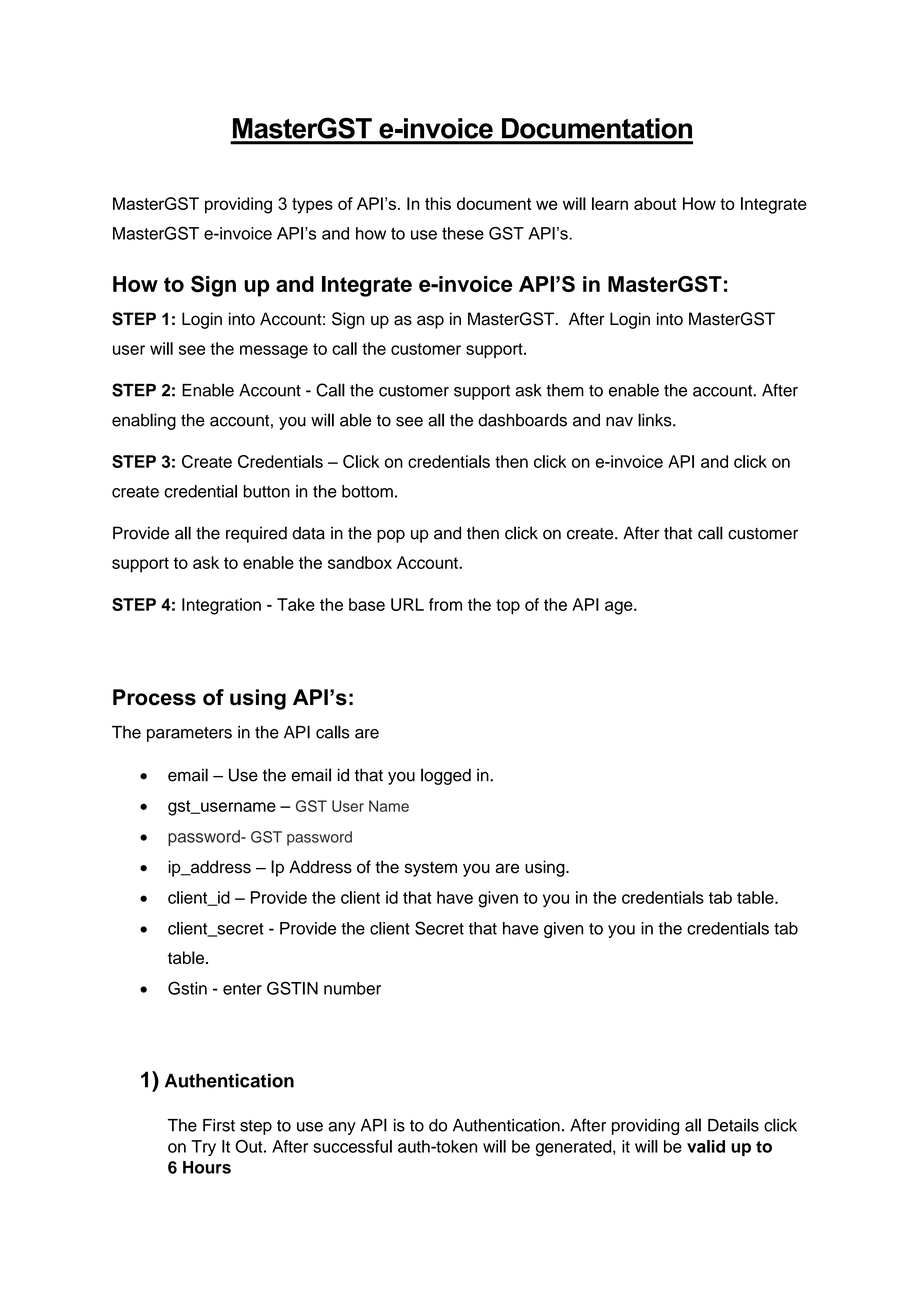  Describe the element at coordinates (391, 536) in the document. I see `pop` at that location.
